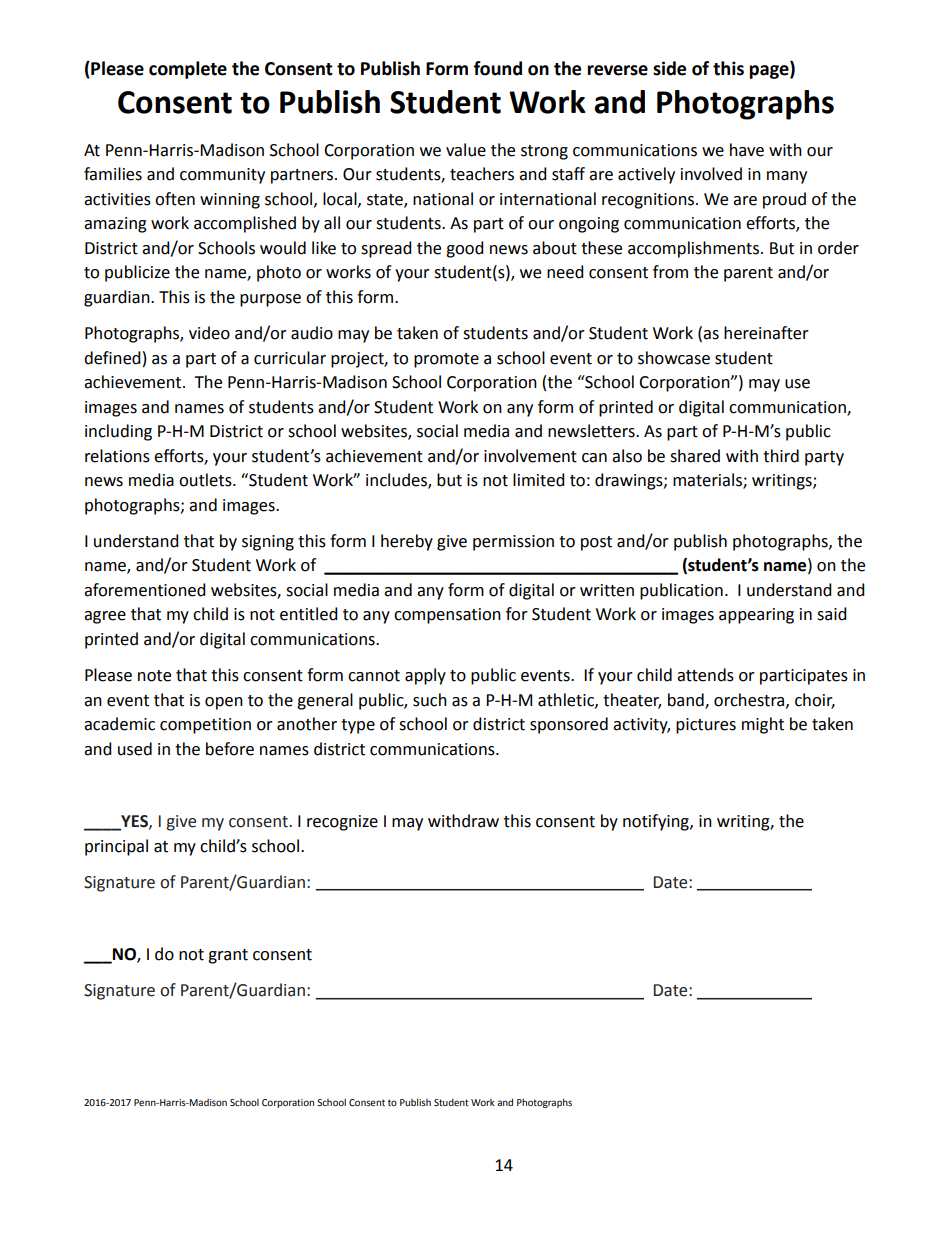 This screenshot has height=1233, width=952. Describe the element at coordinates (513, 543) in the screenshot. I see `permission` at that location.
